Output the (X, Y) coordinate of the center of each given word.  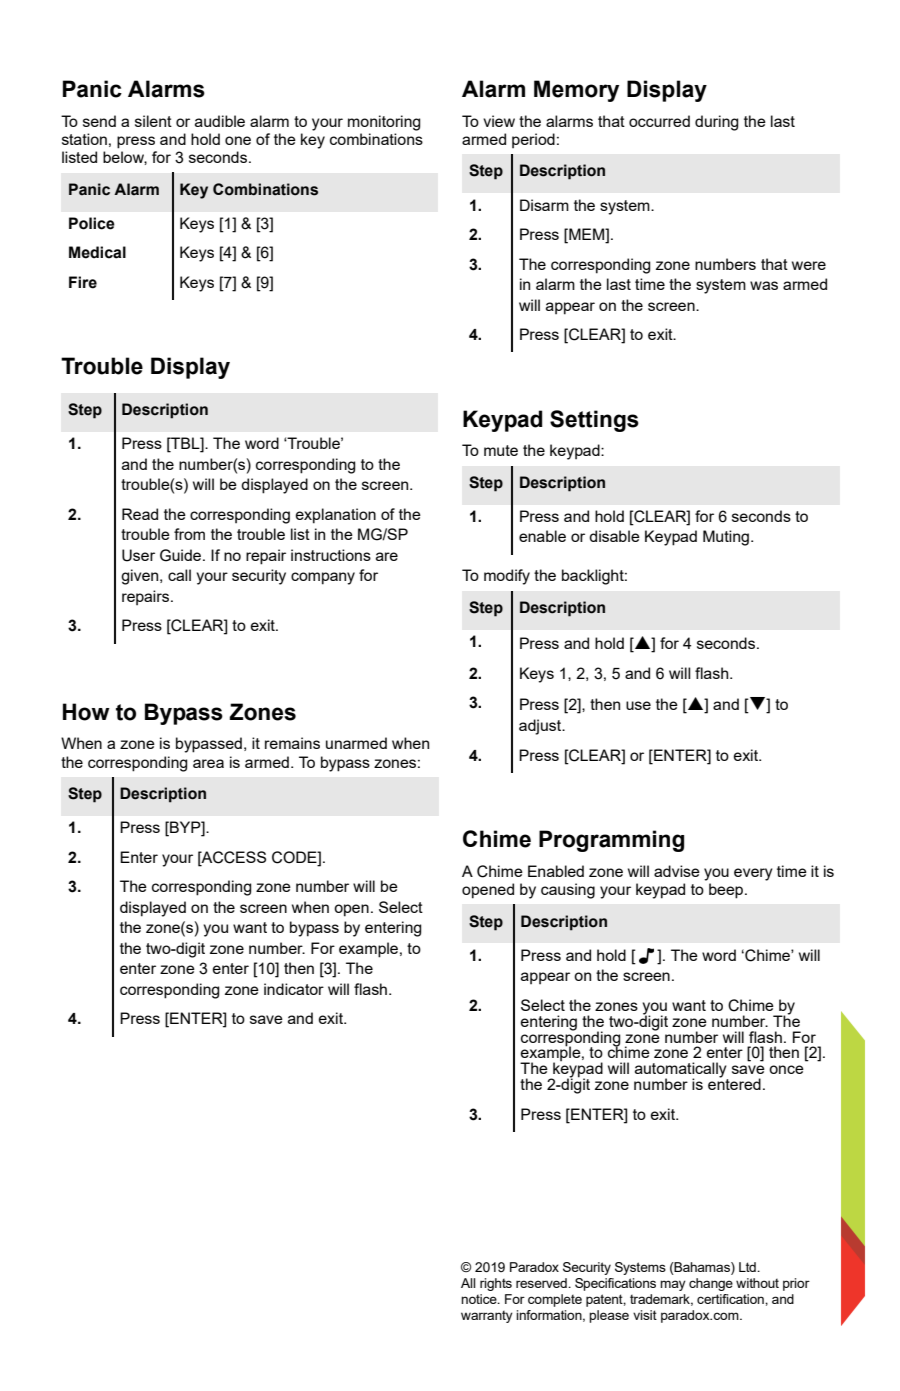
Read (140, 514)
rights (496, 1284)
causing (568, 891)
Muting (726, 538)
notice (480, 1299)
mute (501, 450)
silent (153, 121)
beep (727, 891)
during (717, 123)
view (499, 121)
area (208, 763)
